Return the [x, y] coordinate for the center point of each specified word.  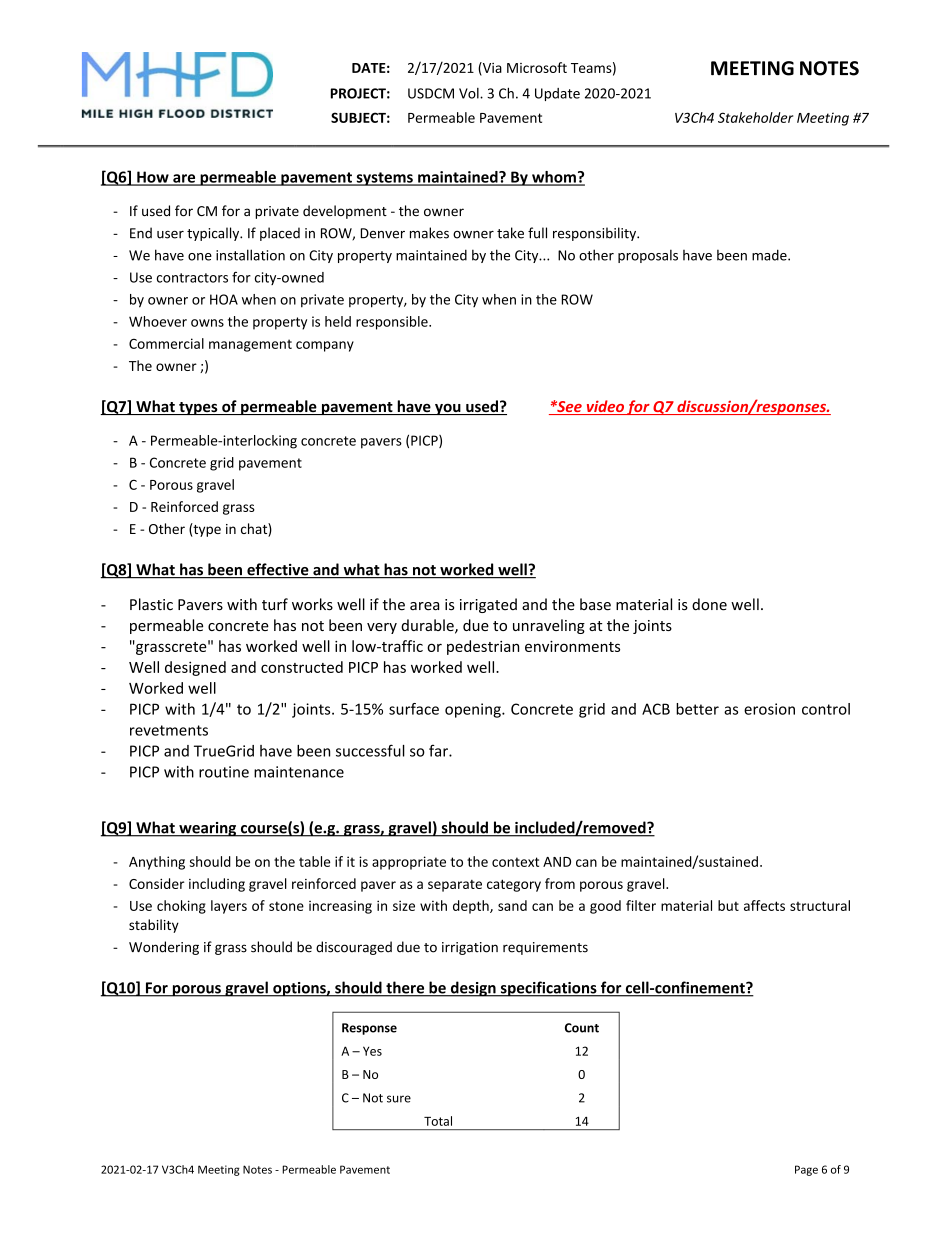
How [153, 178]
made [770, 255]
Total [438, 1121]
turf [275, 604]
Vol [470, 93]
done [709, 604]
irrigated [488, 605]
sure [399, 1099]
